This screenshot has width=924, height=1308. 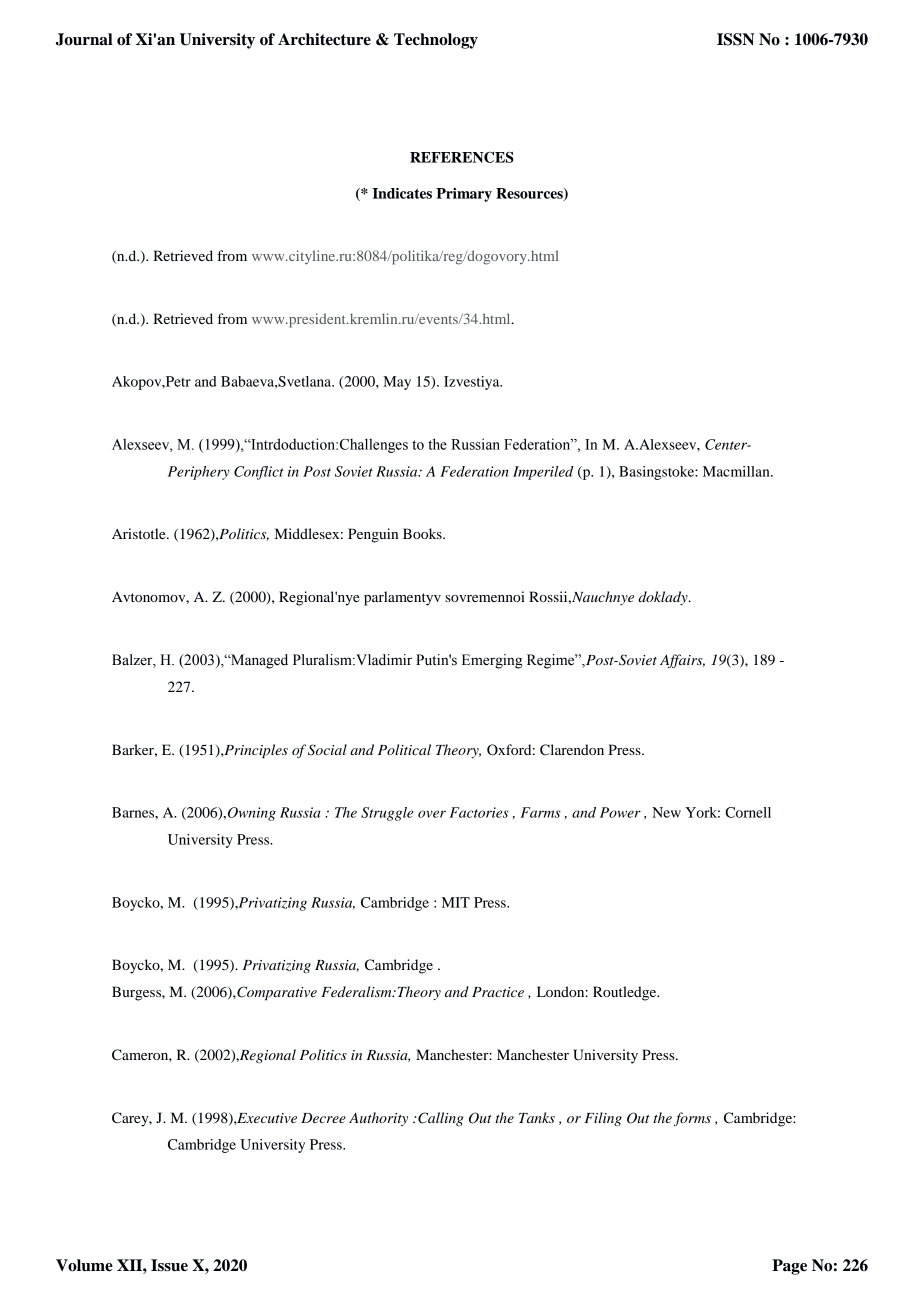 I want to click on Technology, so click(x=436, y=41).
